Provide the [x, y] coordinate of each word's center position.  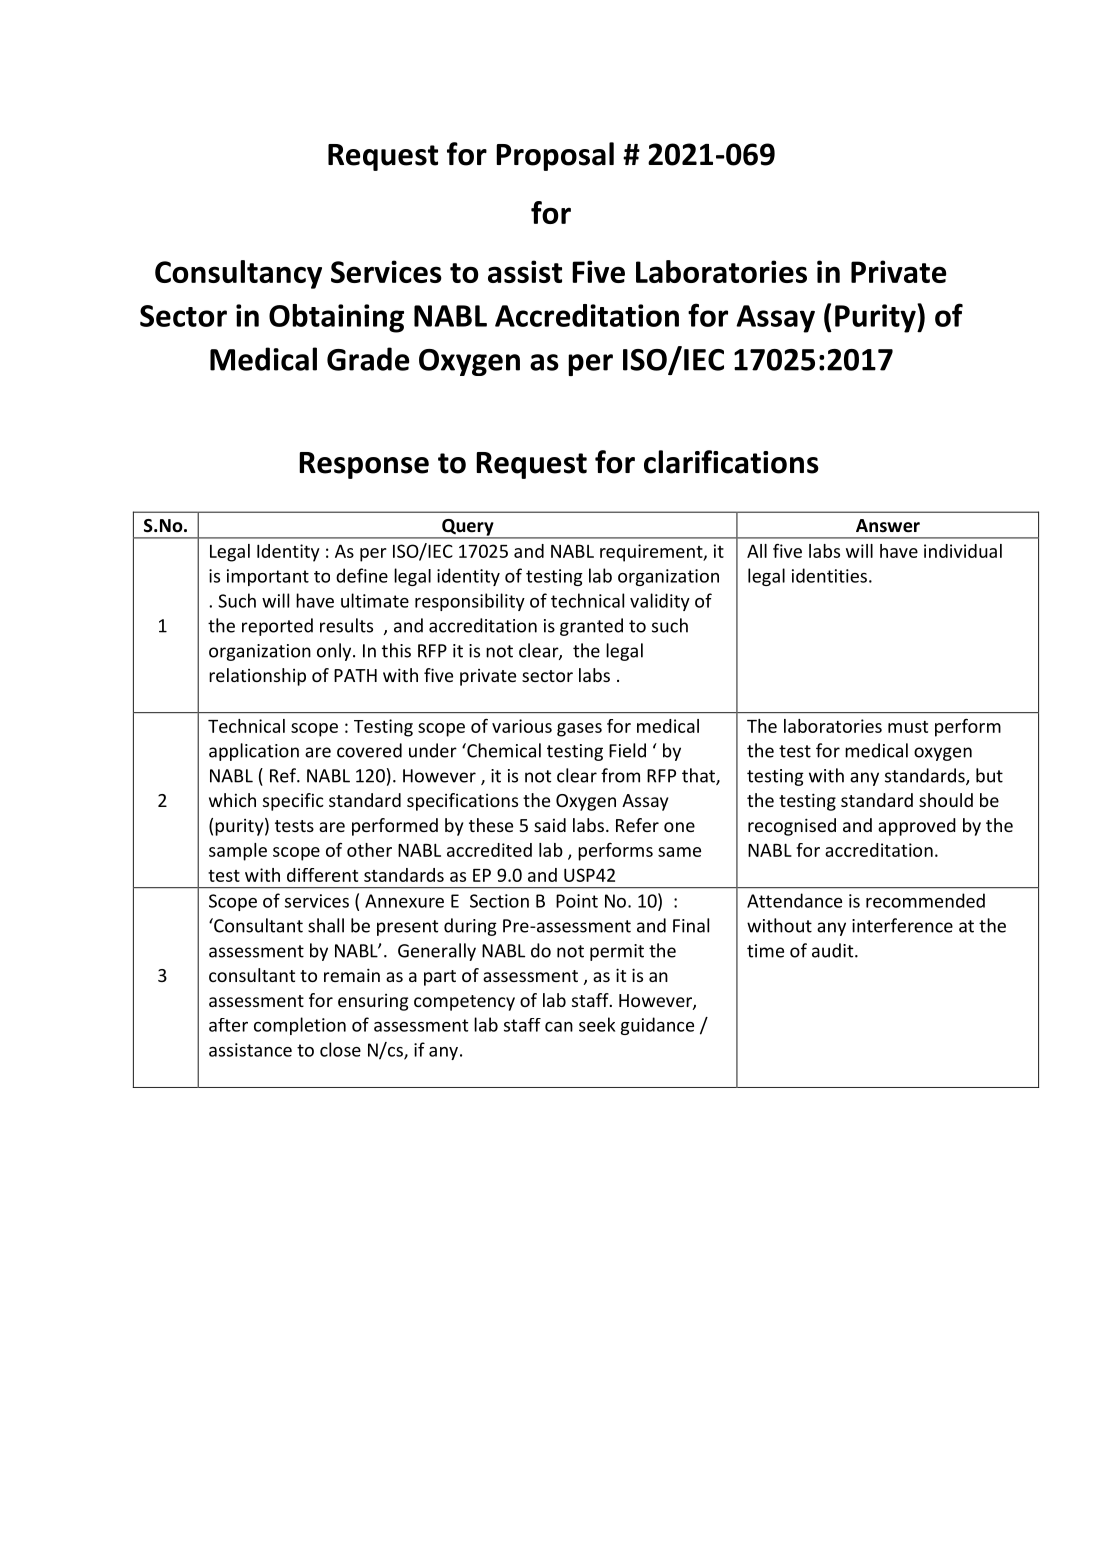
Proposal [555, 156]
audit [834, 950]
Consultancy [238, 274]
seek [597, 1024]
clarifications [731, 462]
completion [300, 1026]
